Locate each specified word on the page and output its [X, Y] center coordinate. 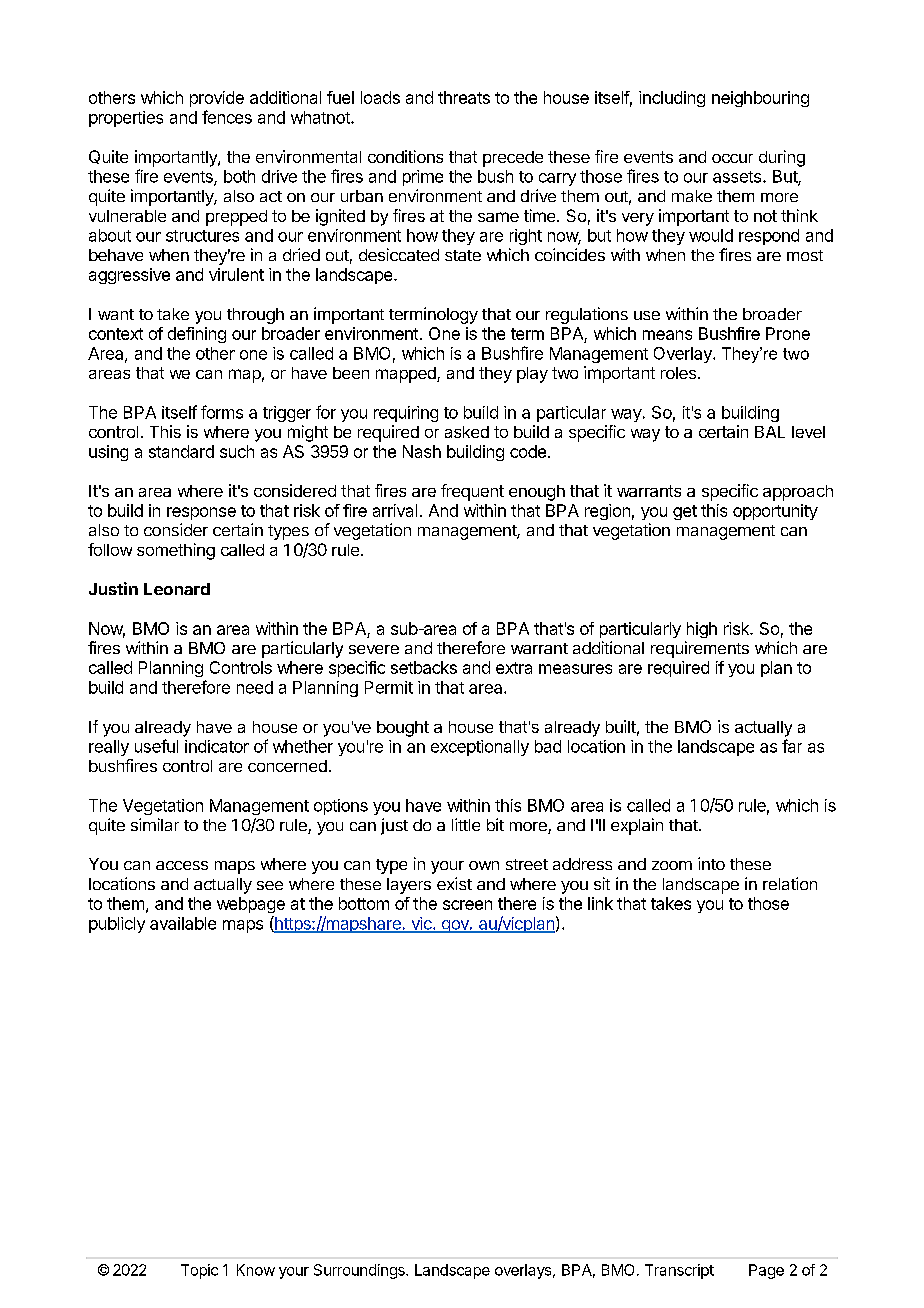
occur [732, 158]
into [711, 863]
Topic [199, 1271]
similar [155, 824]
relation [790, 883]
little [466, 824]
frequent [472, 492]
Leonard [177, 589]
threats [464, 97]
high [702, 630]
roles [678, 373]
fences [227, 117]
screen [467, 905]
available [183, 923]
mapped [407, 375]
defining [197, 335]
